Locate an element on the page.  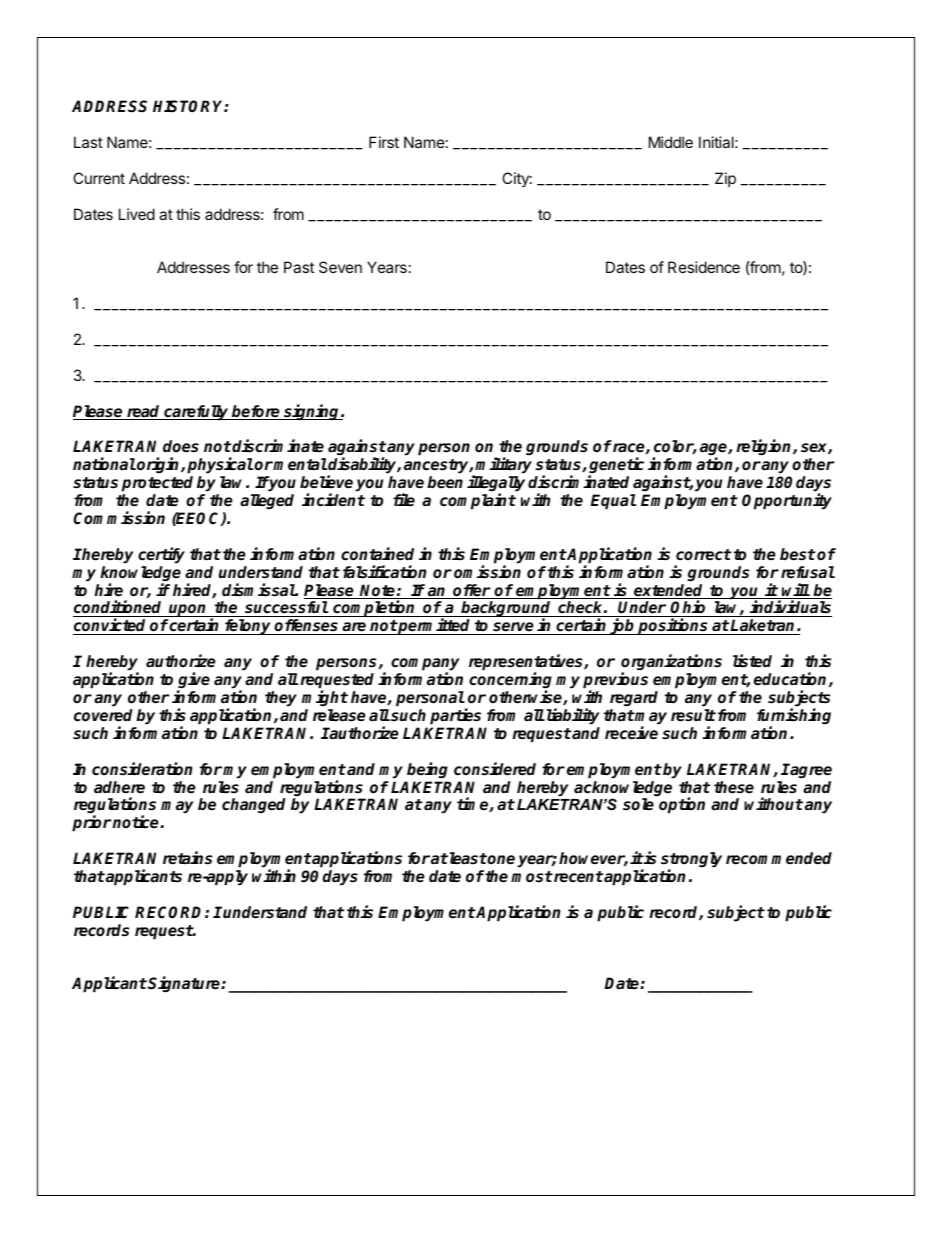
carefully is located at coordinates (196, 413).
